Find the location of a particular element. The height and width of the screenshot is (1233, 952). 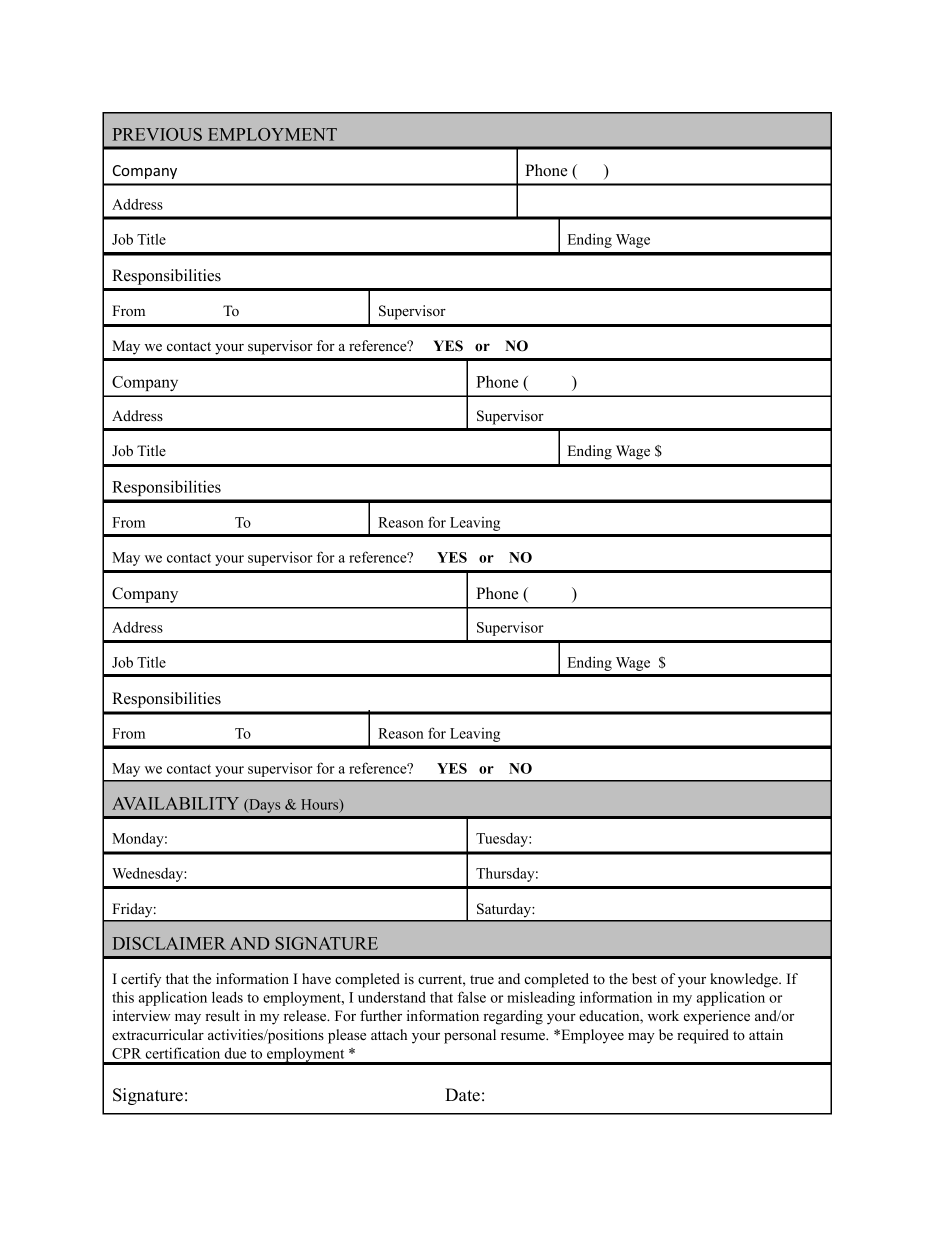

required is located at coordinates (703, 1036).
